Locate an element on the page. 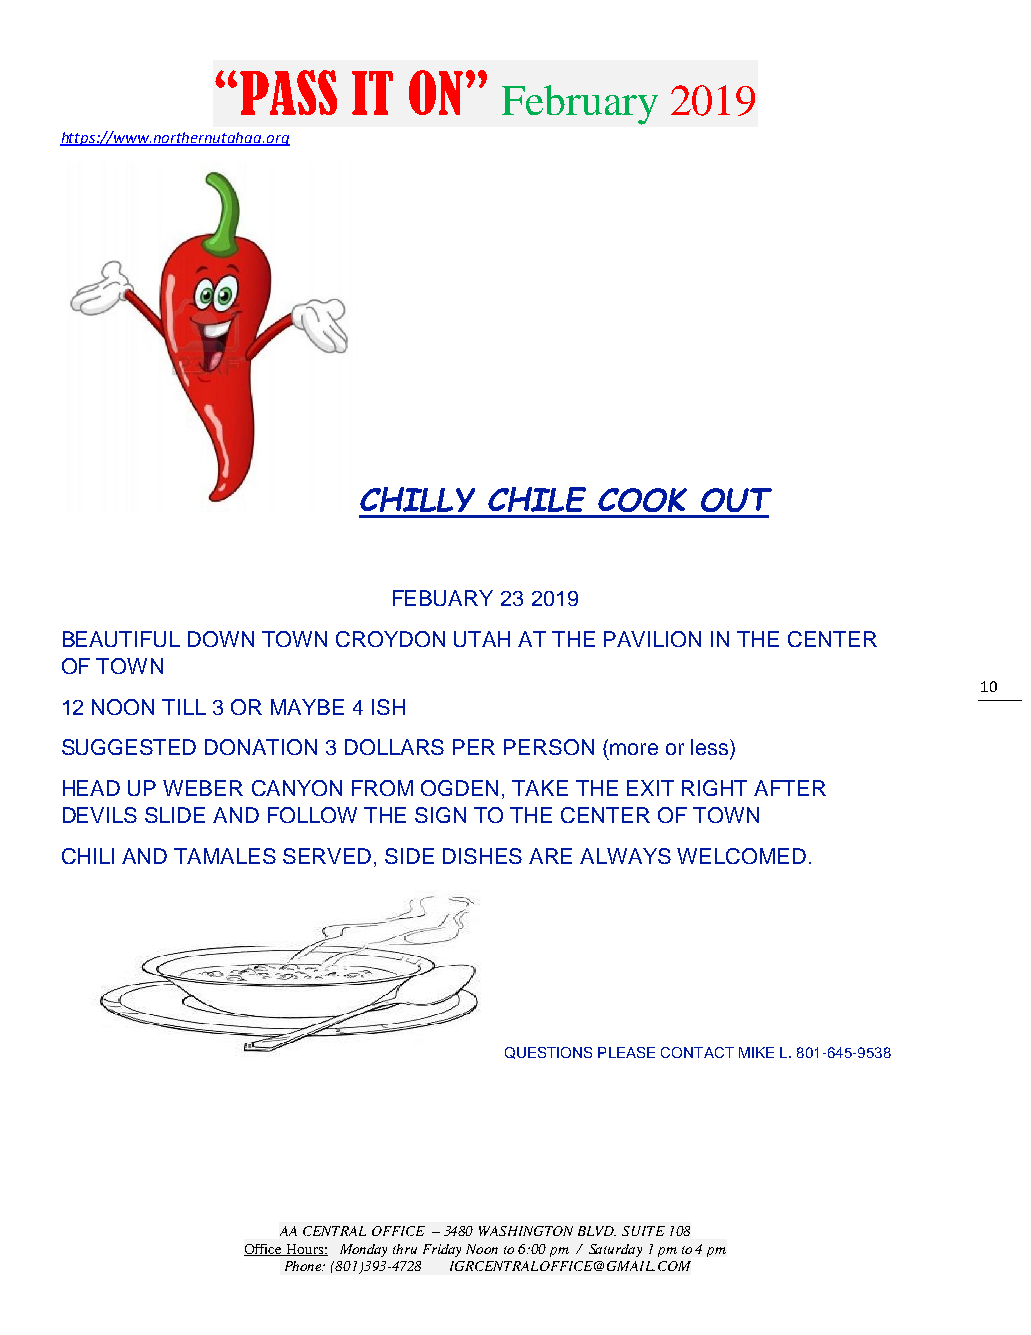  TILL is located at coordinates (184, 707).
